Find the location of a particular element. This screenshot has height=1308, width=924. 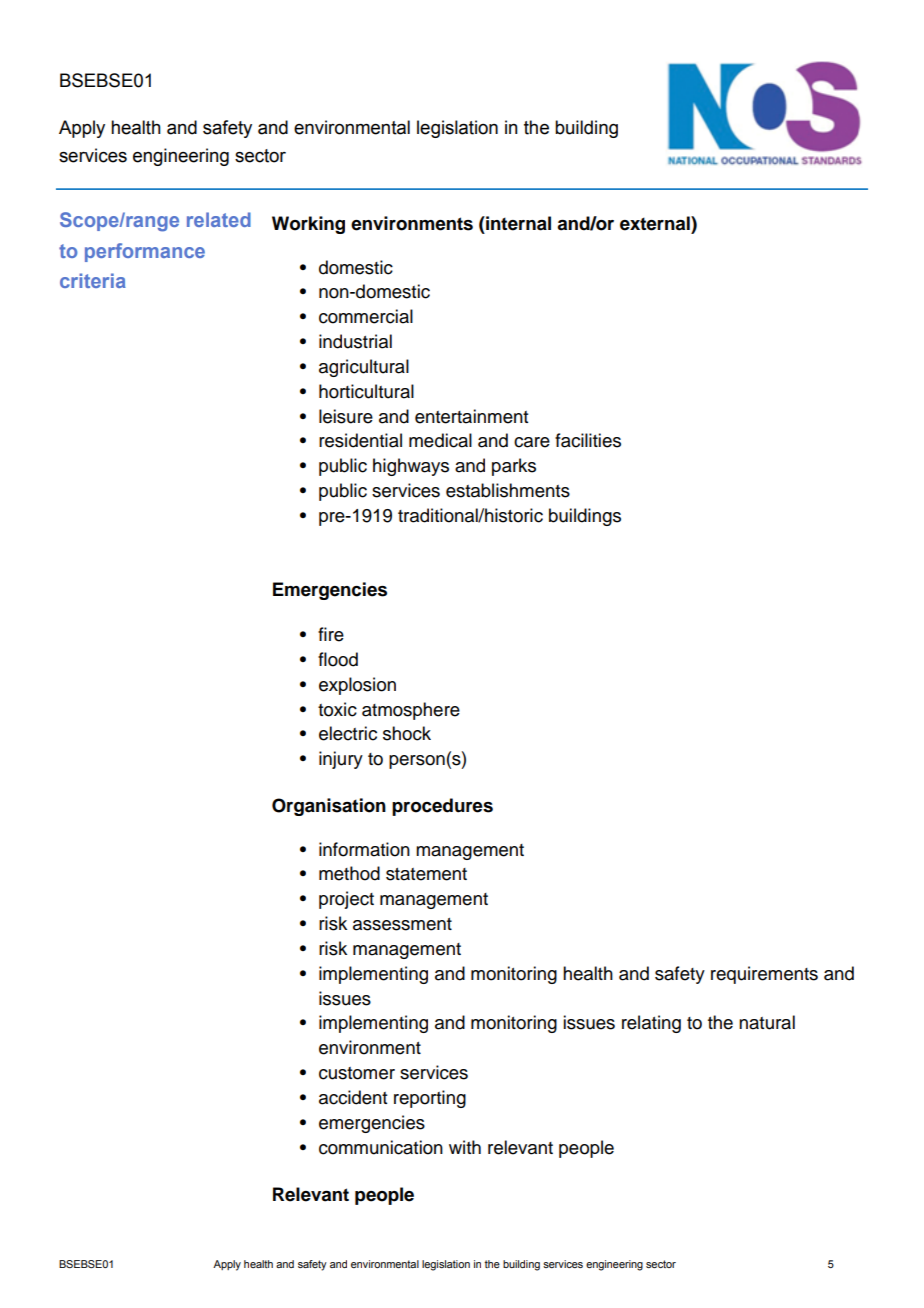

internal is located at coordinates (517, 223).
